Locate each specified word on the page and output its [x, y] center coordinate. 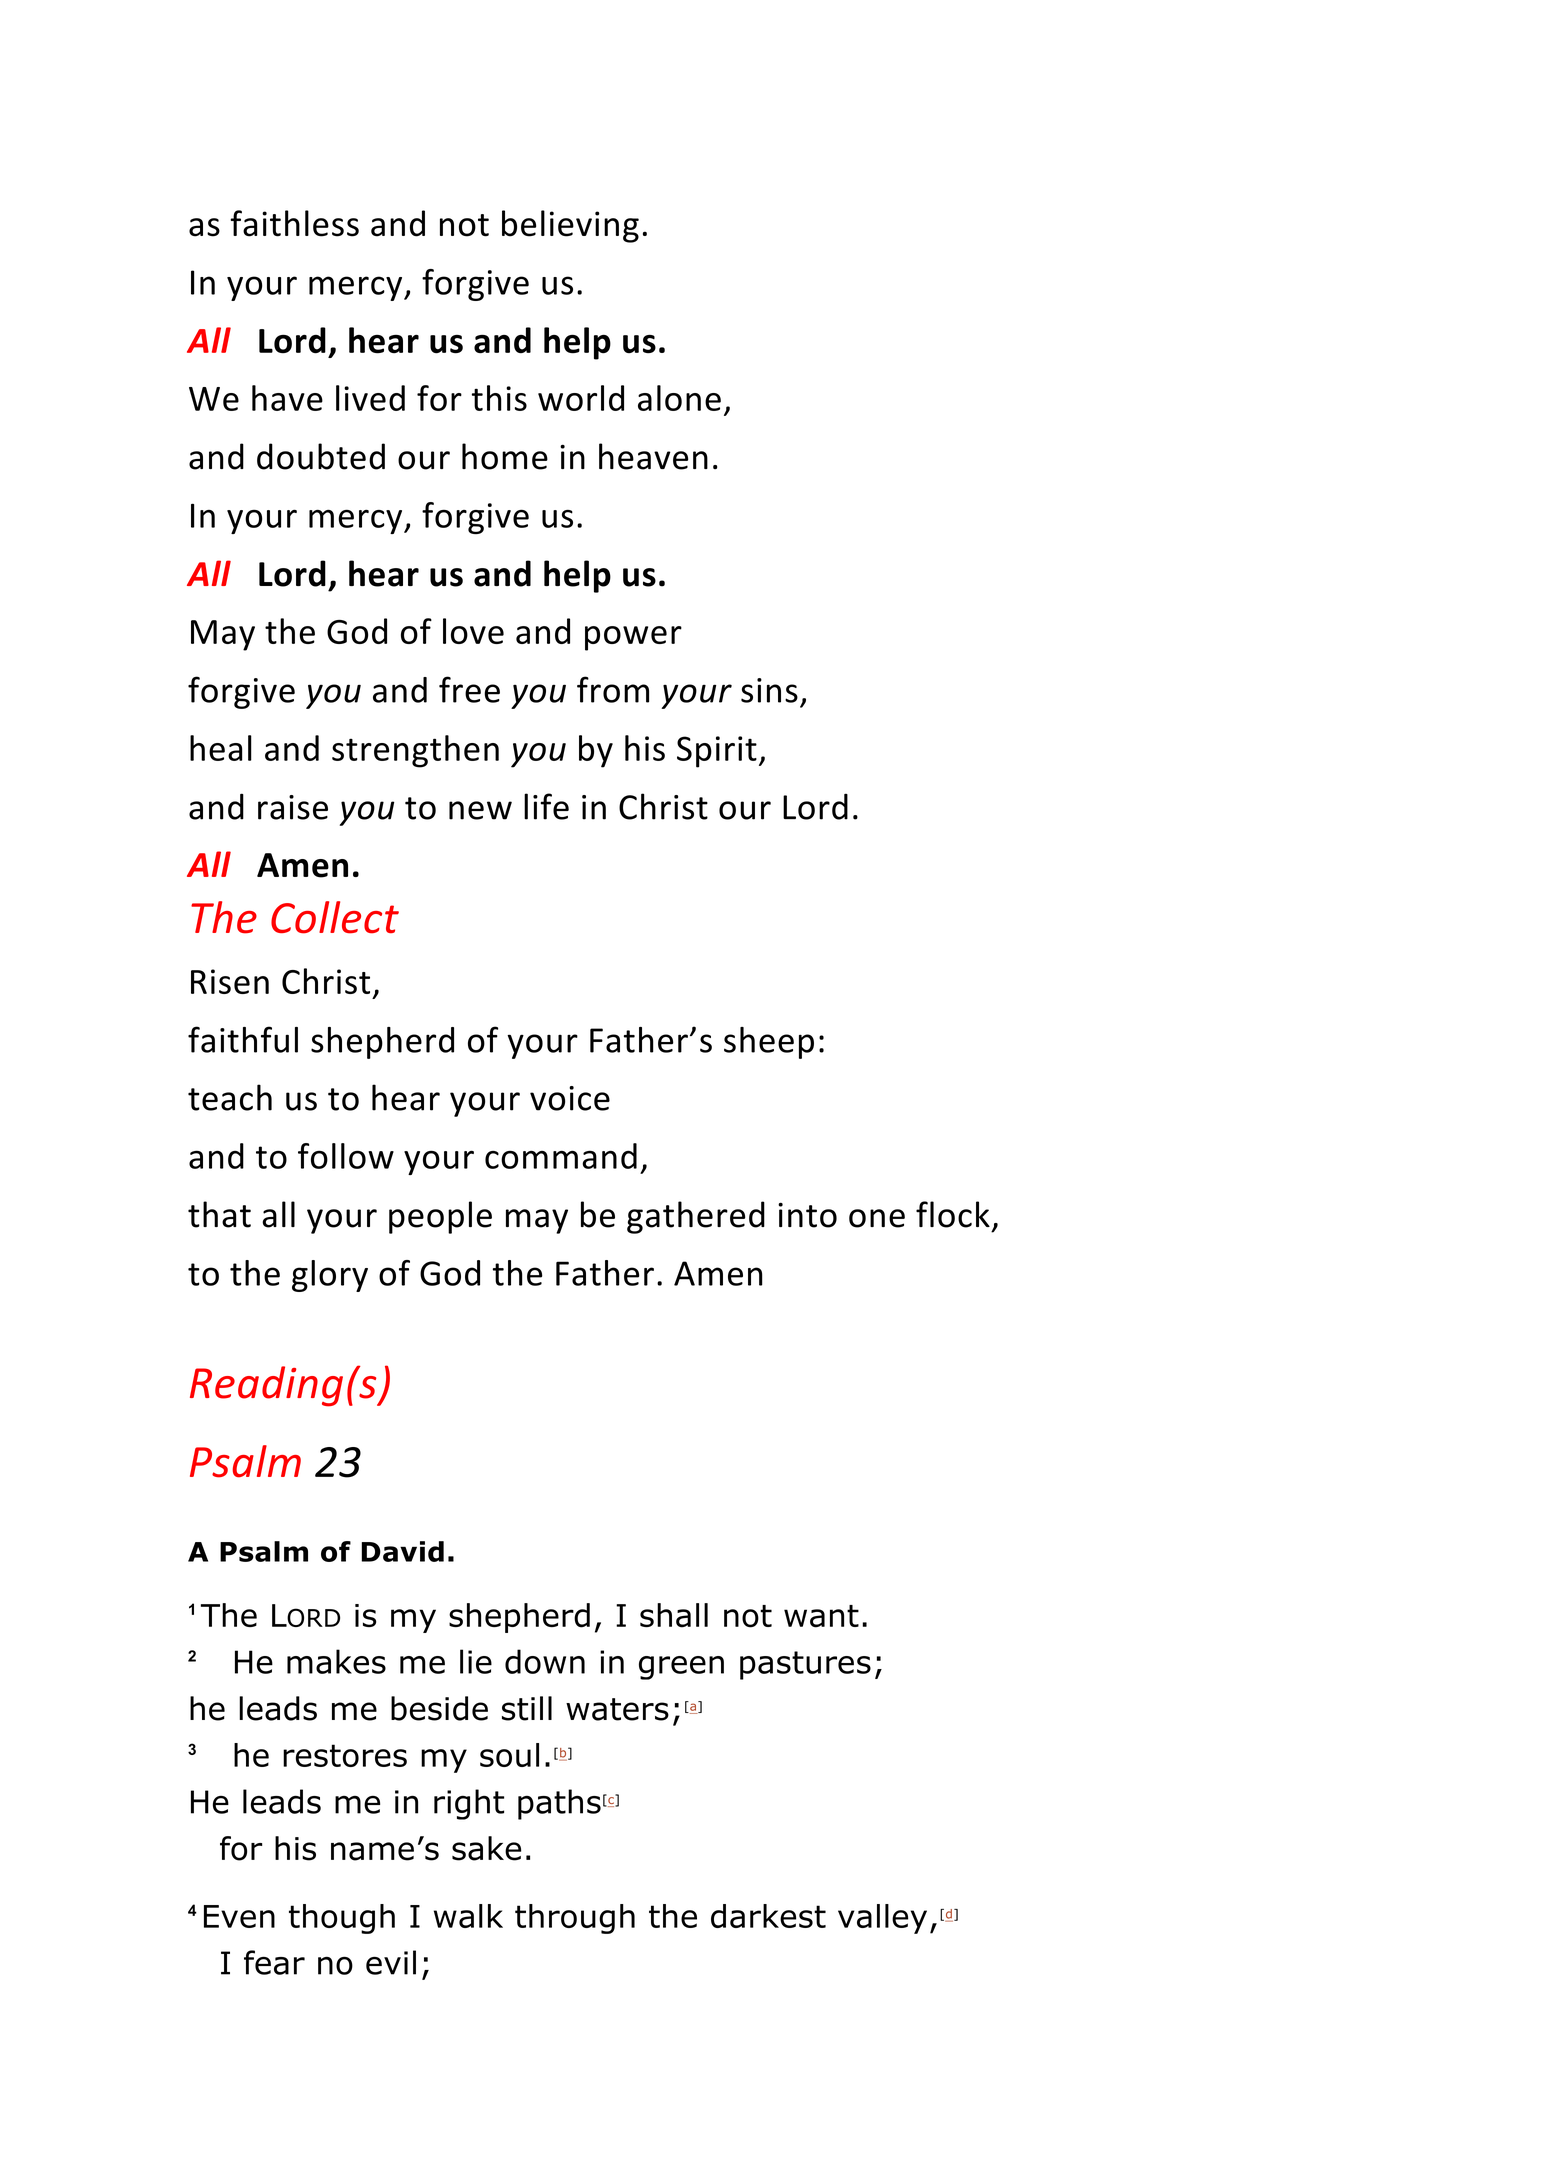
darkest [768, 1916]
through [575, 1919]
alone [679, 398]
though [342, 1919]
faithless [294, 223]
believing [570, 226]
